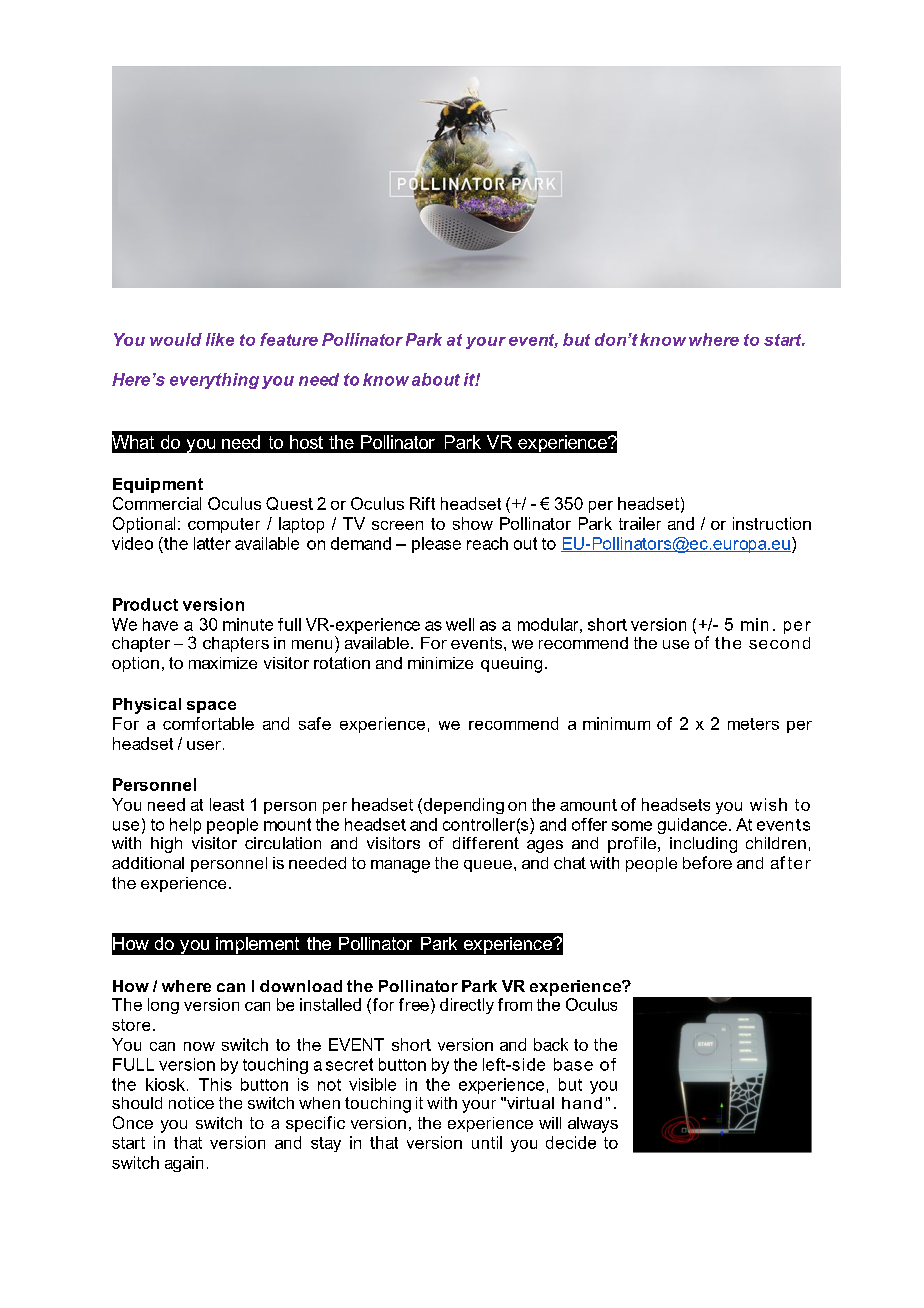 The width and height of the page is (924, 1308). Describe the element at coordinates (640, 523) in the page. I see `trailer` at that location.
